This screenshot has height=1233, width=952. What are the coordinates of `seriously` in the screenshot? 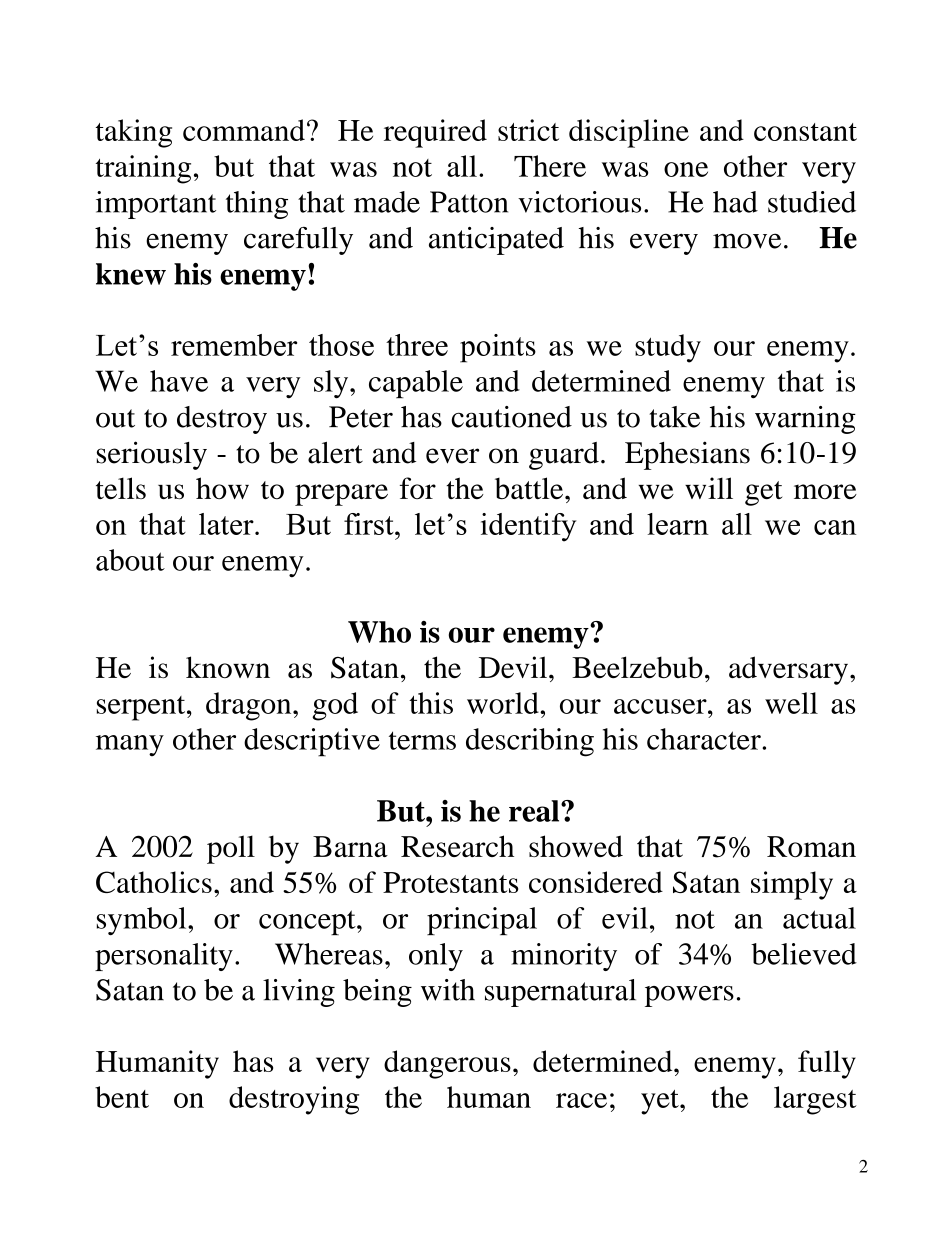 It's located at (152, 455).
